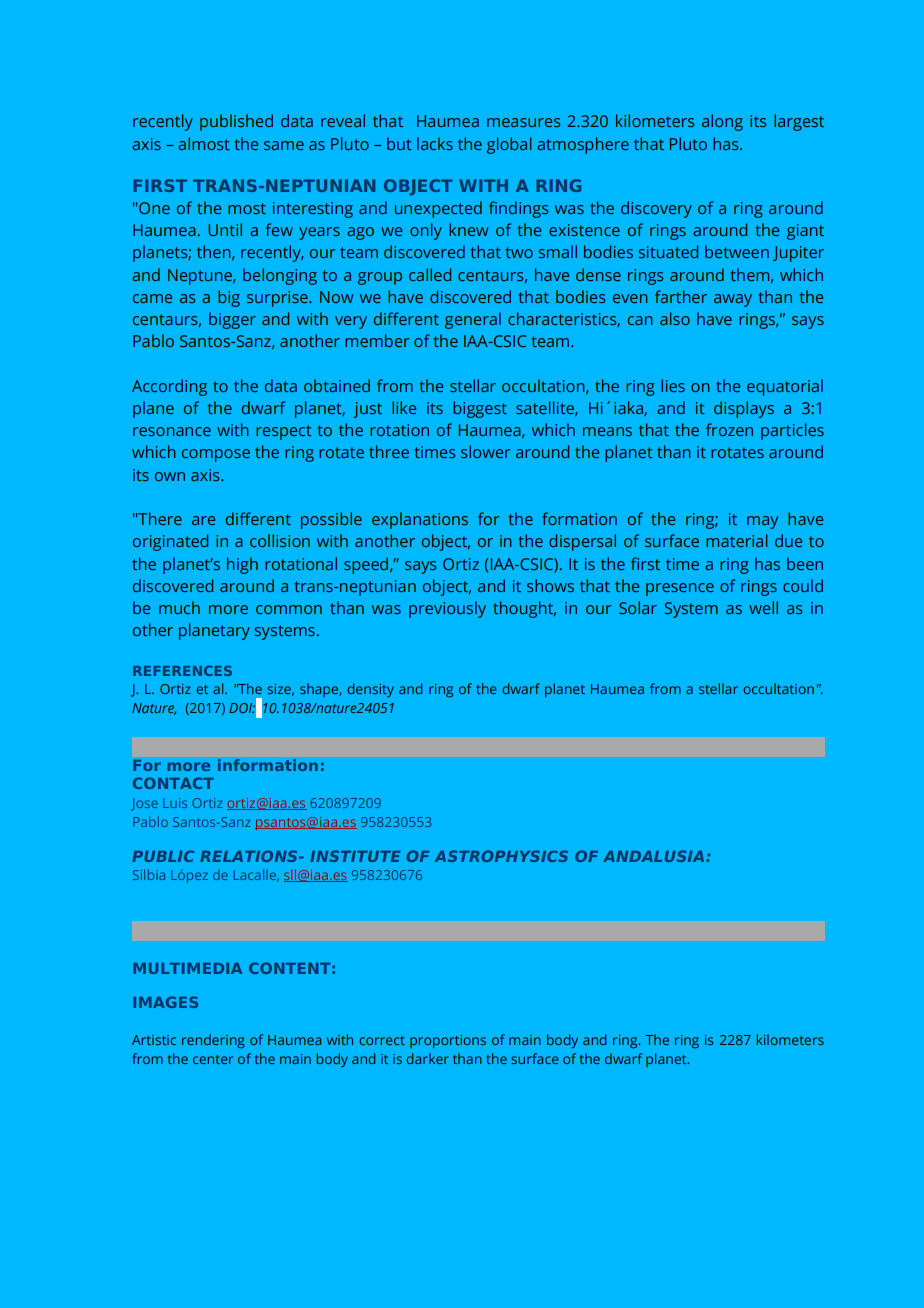  Describe the element at coordinates (213, 1059) in the document. I see `center` at that location.
